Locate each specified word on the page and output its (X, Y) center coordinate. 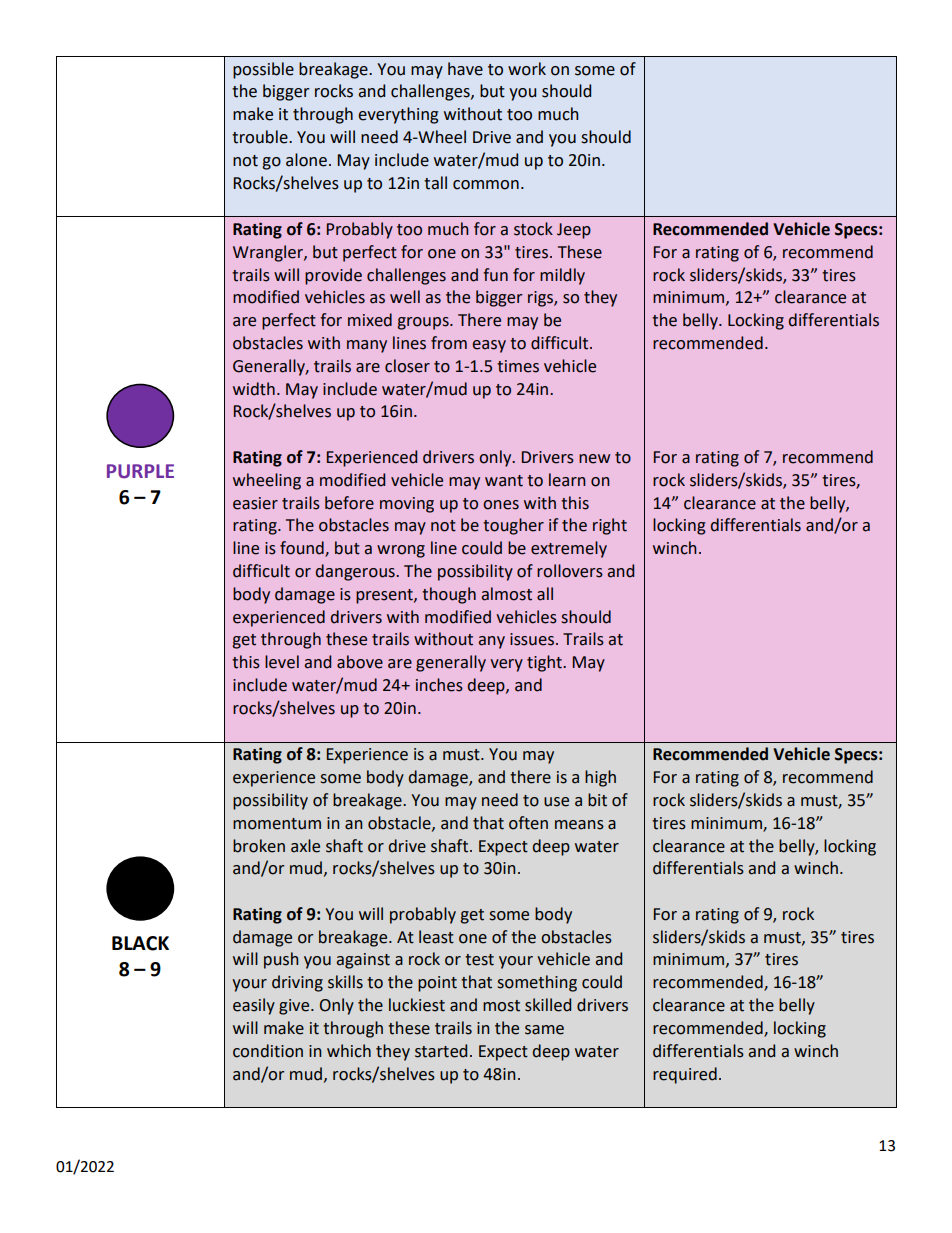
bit (597, 800)
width (254, 389)
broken (259, 846)
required (685, 1075)
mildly (562, 276)
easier (255, 503)
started (441, 1051)
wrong (401, 551)
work (527, 69)
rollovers (570, 571)
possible (263, 70)
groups (424, 323)
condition (268, 1051)
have (465, 69)
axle (305, 846)
